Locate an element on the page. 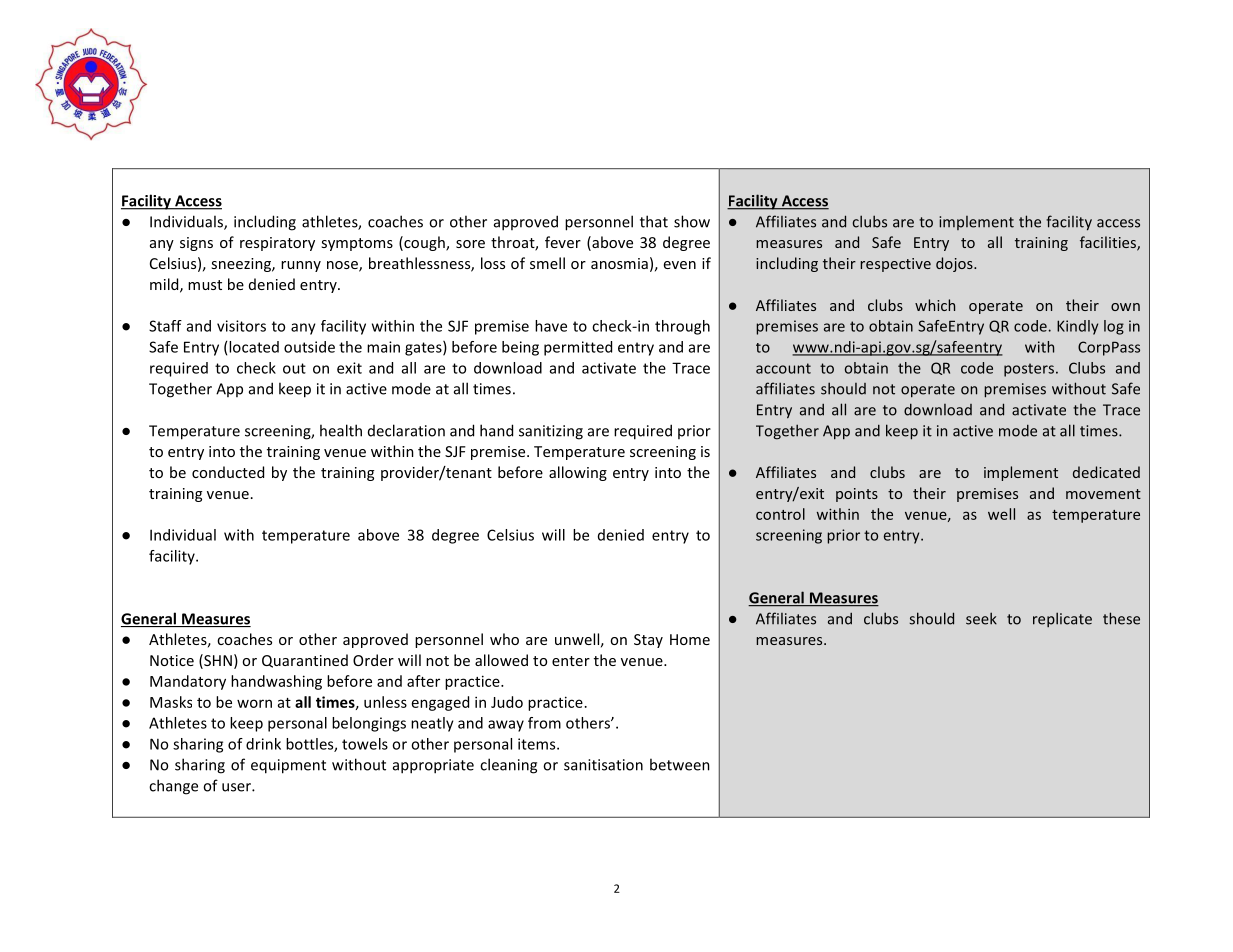 The width and height of the image is (1233, 952). Kindly is located at coordinates (1077, 327).
